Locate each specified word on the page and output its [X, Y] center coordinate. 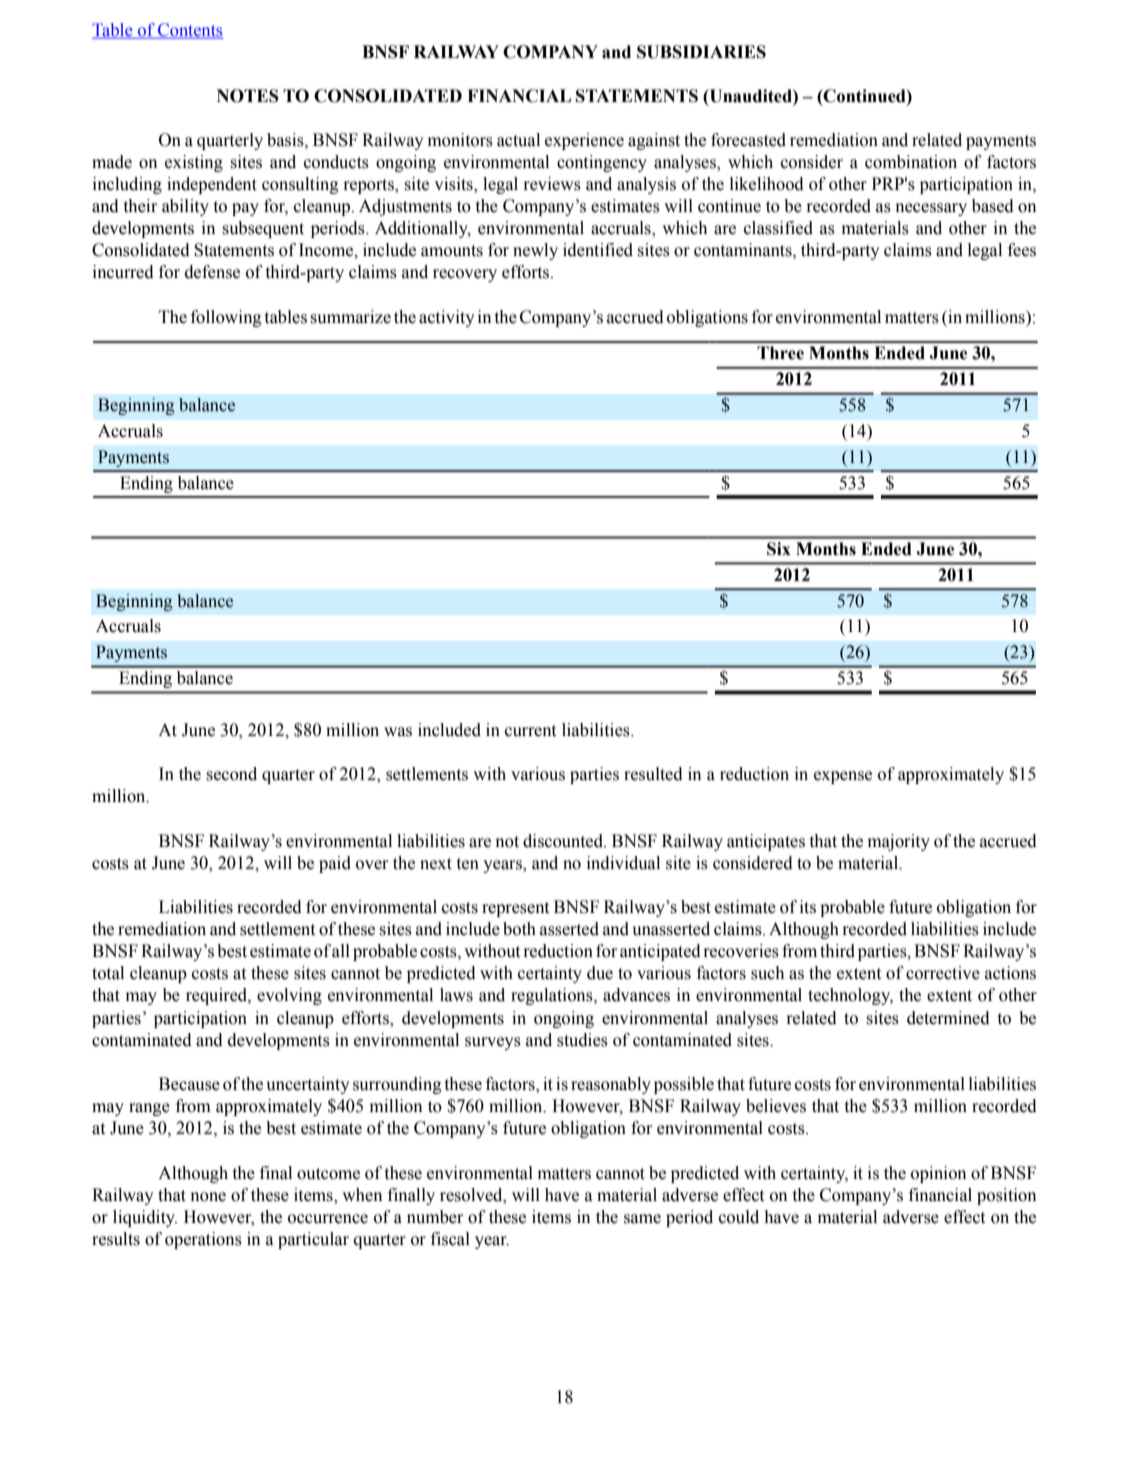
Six [779, 549]
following [226, 318]
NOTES [248, 96]
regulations [553, 996]
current [530, 731]
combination [911, 162]
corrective [943, 973]
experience [584, 141]
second [232, 774]
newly [535, 251]
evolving [289, 996]
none [208, 1197]
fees [1022, 250]
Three [780, 353]
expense [843, 777]
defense [212, 272]
